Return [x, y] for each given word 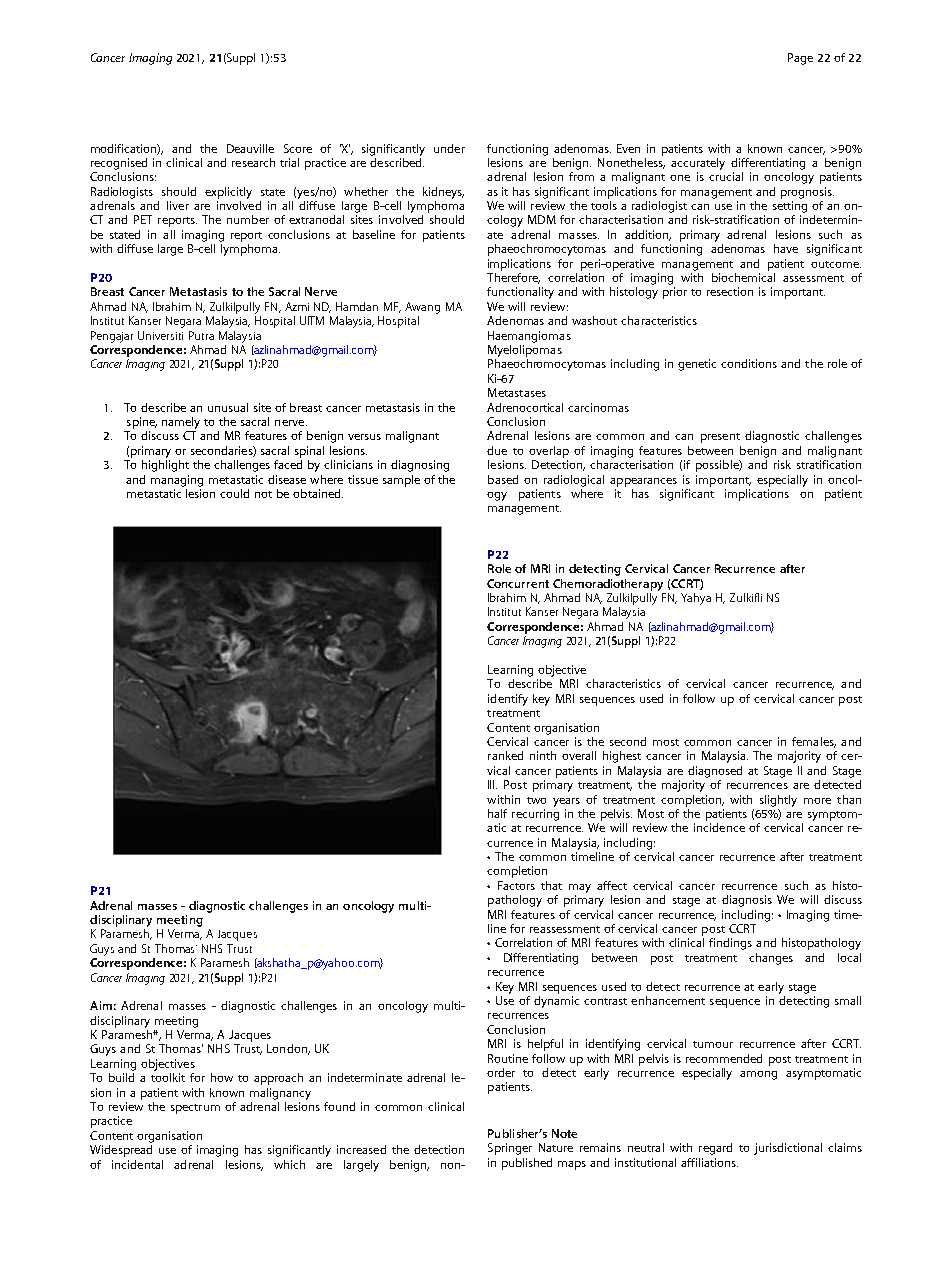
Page [800, 59]
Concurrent [518, 583]
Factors [516, 885]
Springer [510, 1149]
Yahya [696, 599]
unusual [228, 407]
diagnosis [747, 901]
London [288, 1049]
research [253, 162]
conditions [749, 363]
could [234, 493]
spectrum [195, 1109]
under [449, 148]
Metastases [517, 392]
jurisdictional [788, 1149]
